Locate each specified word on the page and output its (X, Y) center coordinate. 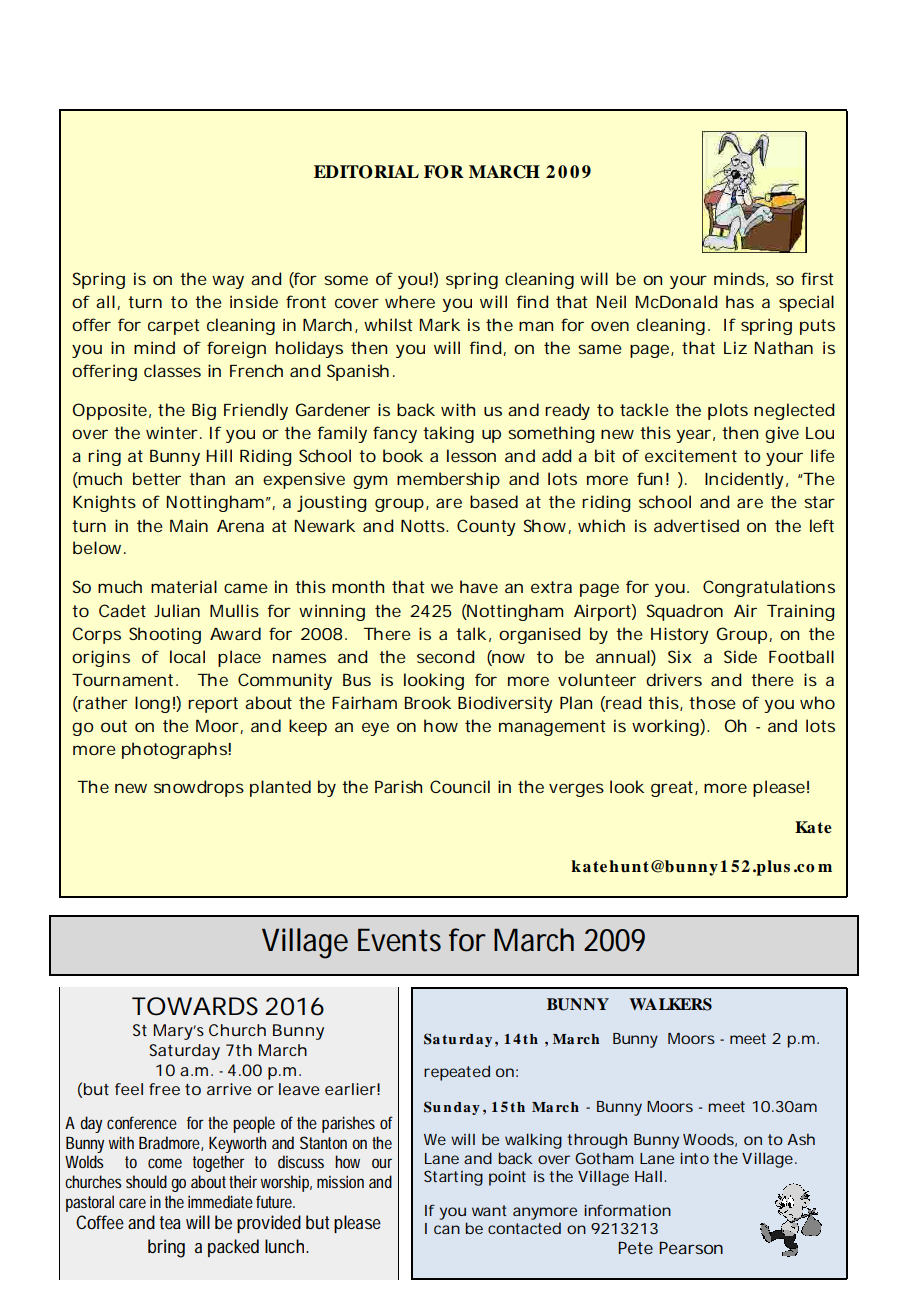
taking (448, 434)
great (673, 789)
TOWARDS (195, 1006)
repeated (457, 1073)
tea (170, 1222)
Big (204, 411)
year (693, 436)
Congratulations (769, 588)
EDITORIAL (366, 172)
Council (460, 786)
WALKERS (670, 1004)
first (817, 278)
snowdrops (199, 788)
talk (471, 633)
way (228, 282)
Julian (177, 610)
